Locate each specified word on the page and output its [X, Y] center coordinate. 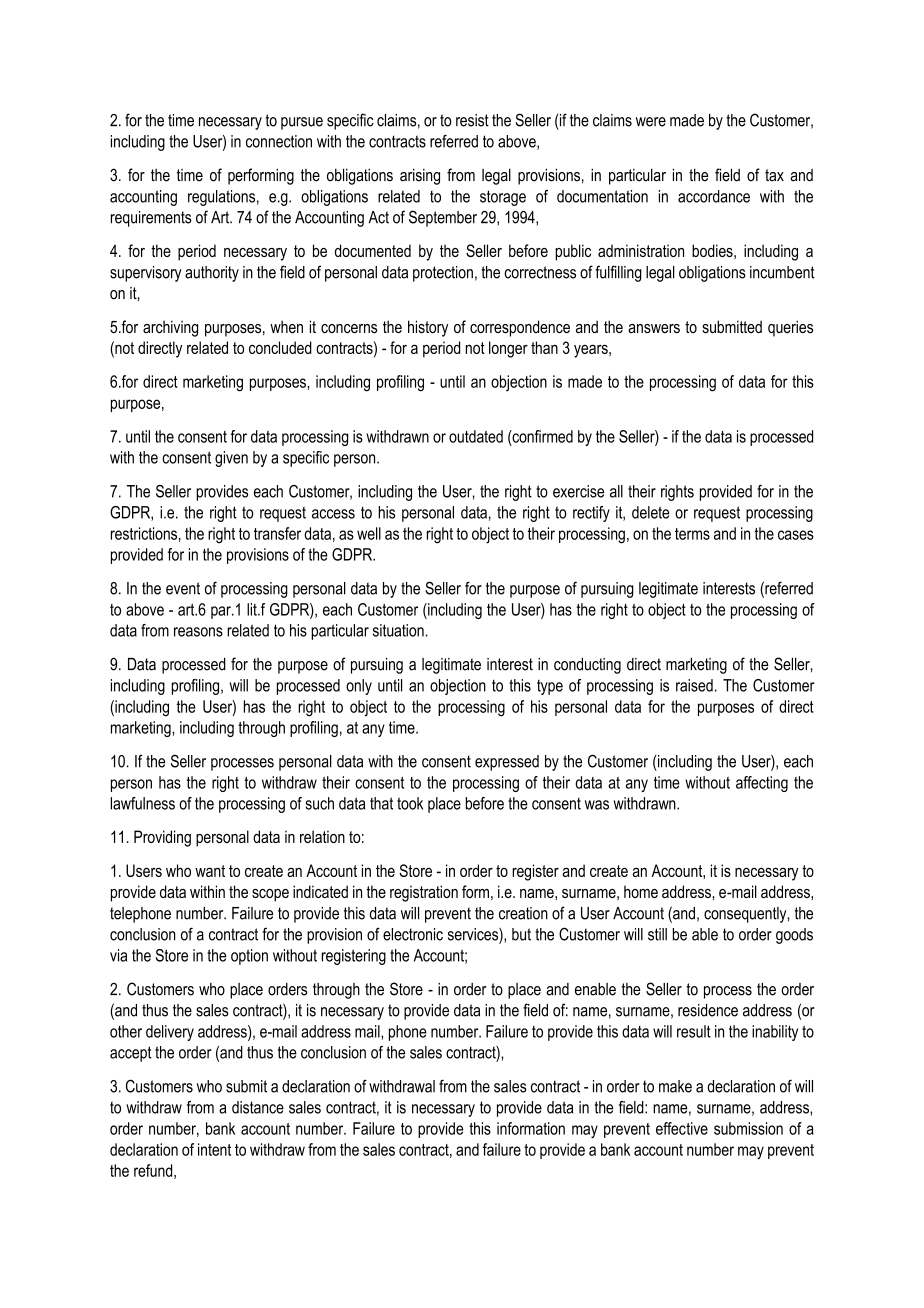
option [249, 957]
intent [214, 1149]
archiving [170, 328]
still [657, 934]
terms [692, 534]
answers [654, 329]
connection [279, 141]
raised [694, 685]
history [428, 328]
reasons [198, 632]
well [369, 533]
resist [472, 120]
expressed [507, 763]
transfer [277, 533]
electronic [413, 934]
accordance [714, 196]
